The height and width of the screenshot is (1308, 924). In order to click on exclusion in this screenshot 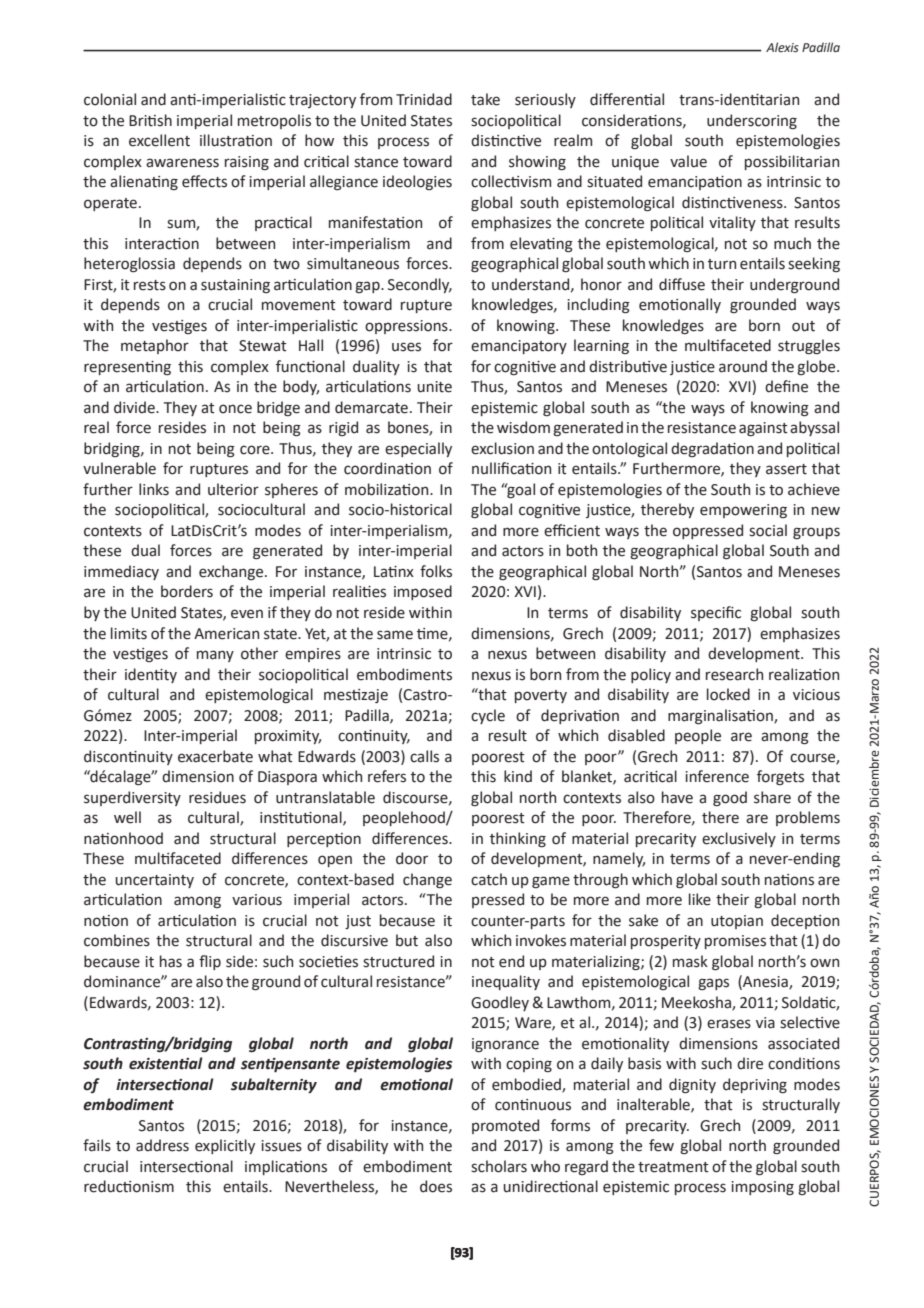, I will do `click(502, 448)`.
